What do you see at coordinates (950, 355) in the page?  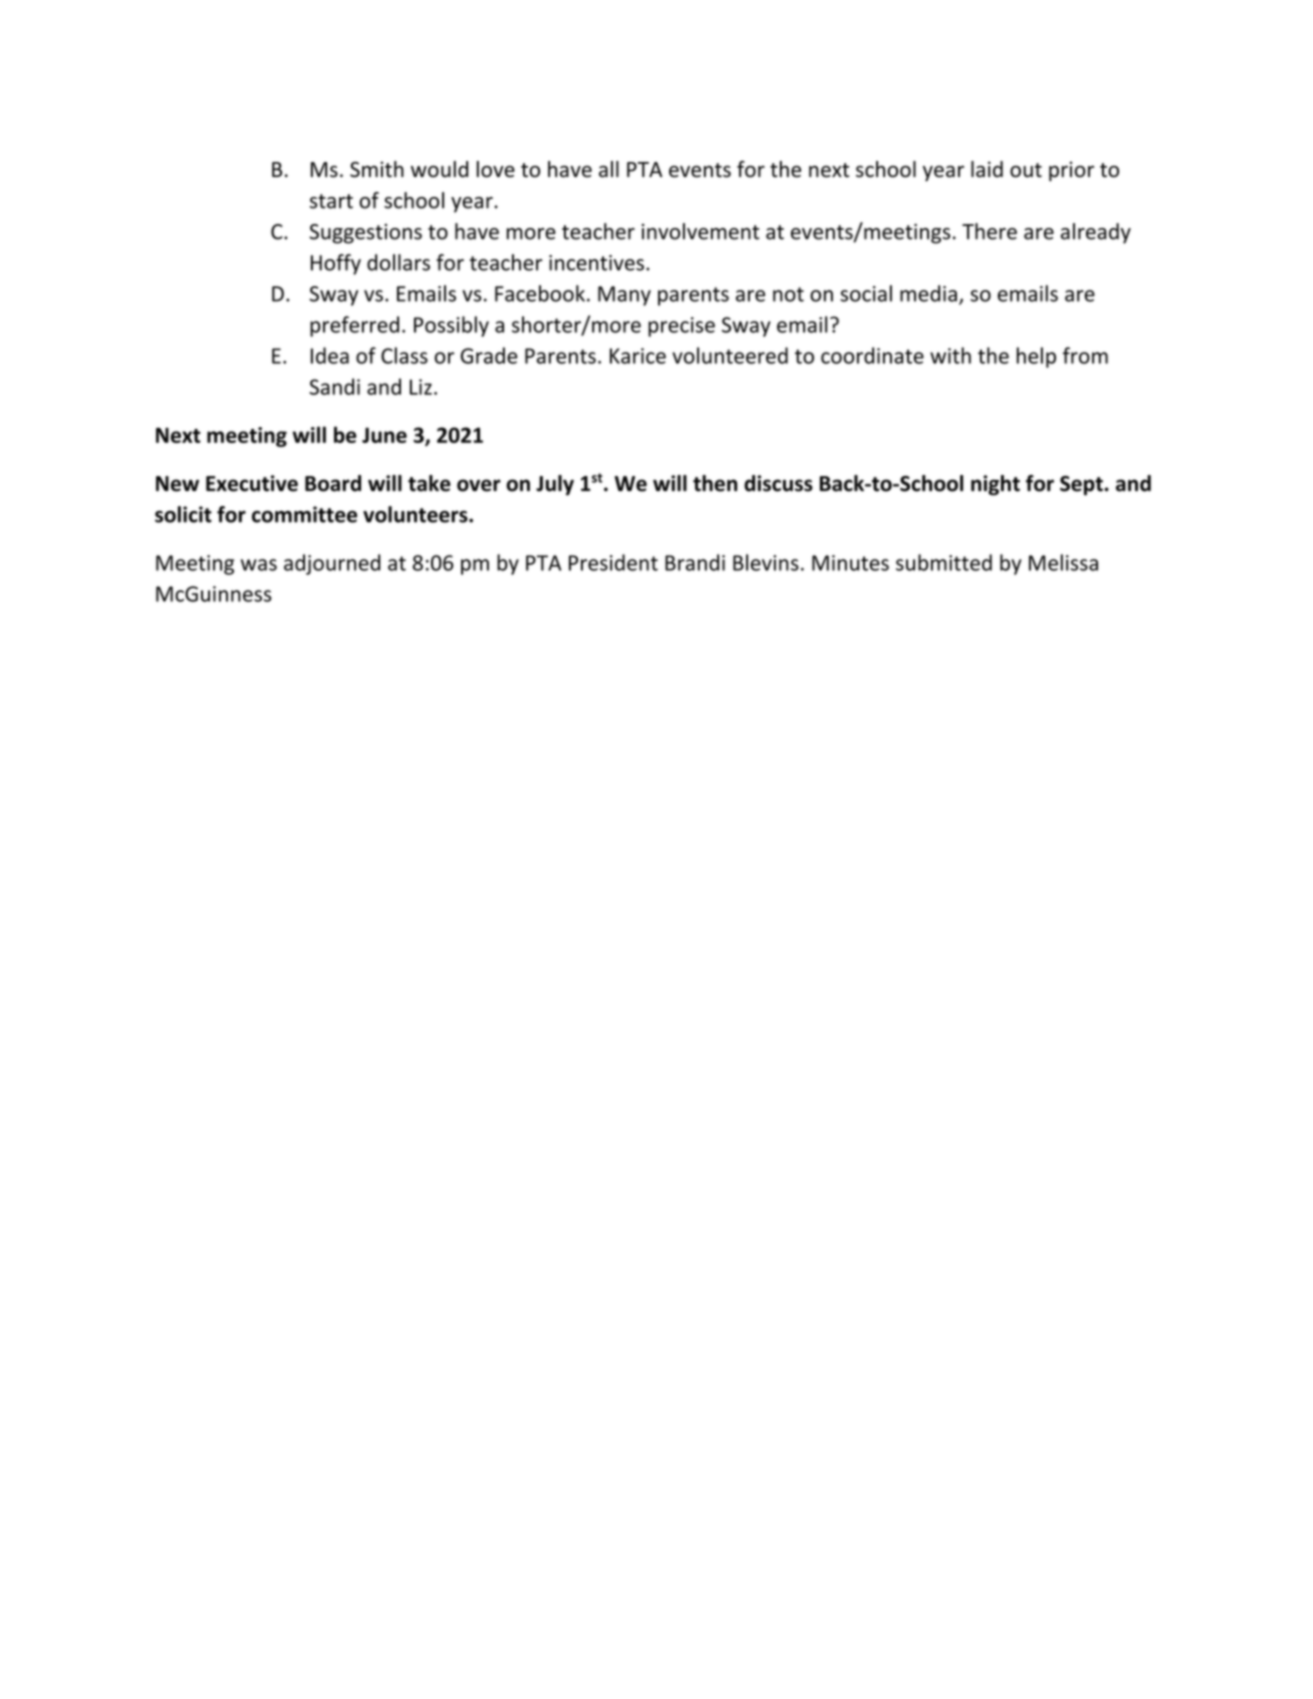 I see `with` at bounding box center [950, 355].
